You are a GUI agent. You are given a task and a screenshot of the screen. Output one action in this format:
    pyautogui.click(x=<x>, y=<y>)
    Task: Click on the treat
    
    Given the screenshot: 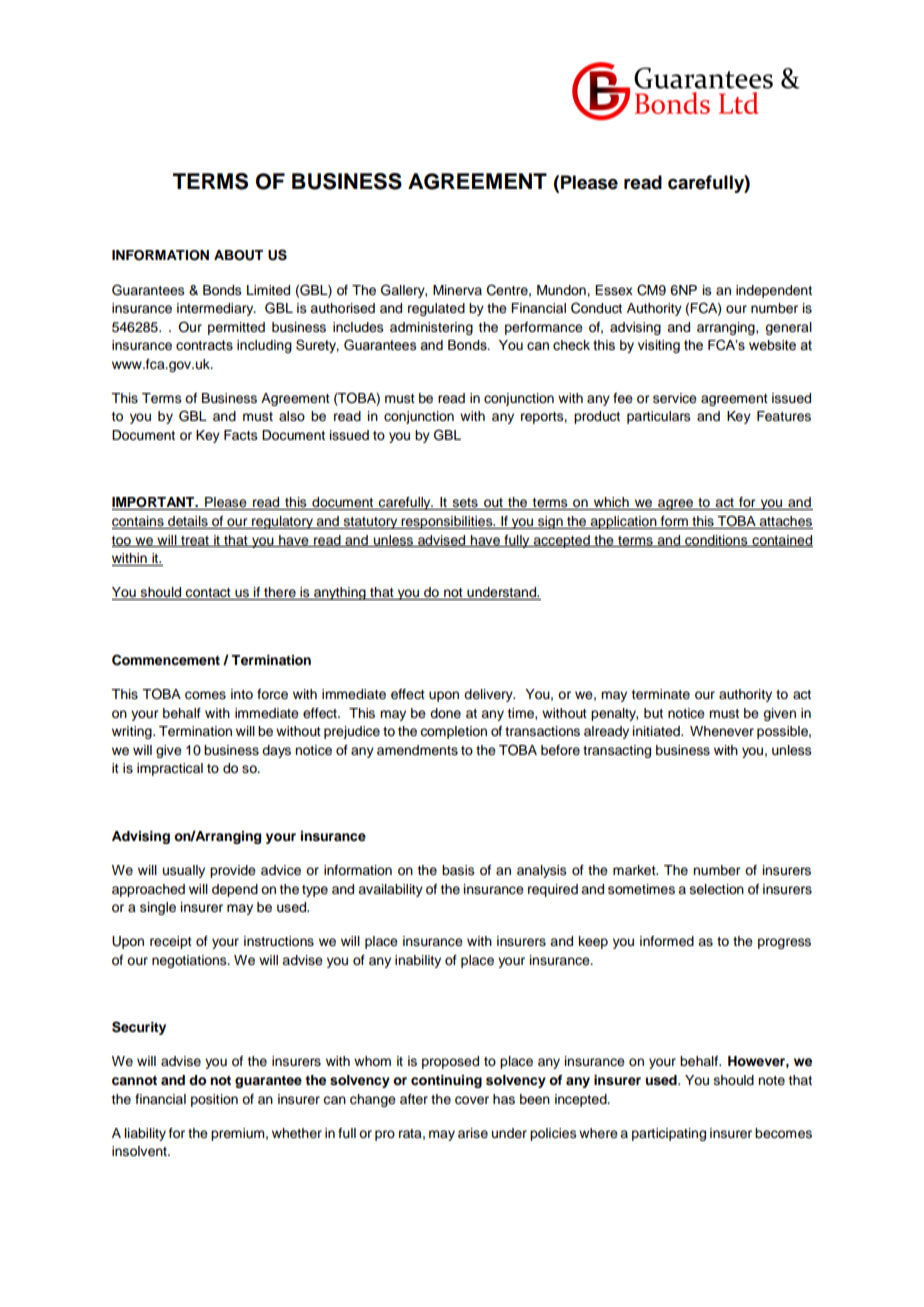 What is the action you would take?
    pyautogui.click(x=195, y=541)
